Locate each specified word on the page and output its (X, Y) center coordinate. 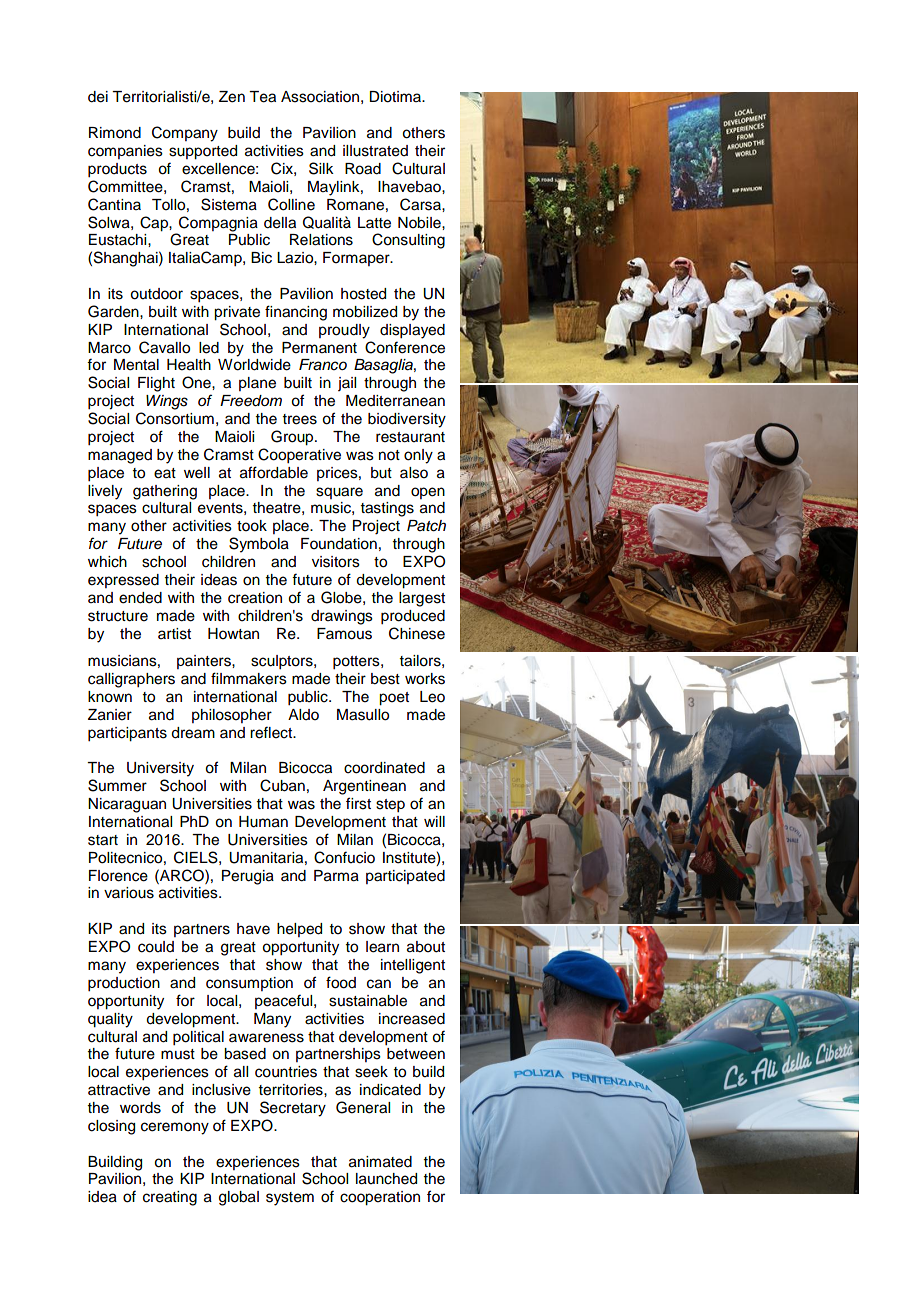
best (385, 679)
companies (125, 152)
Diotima (396, 97)
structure (118, 616)
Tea (262, 97)
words (140, 1108)
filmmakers (249, 678)
